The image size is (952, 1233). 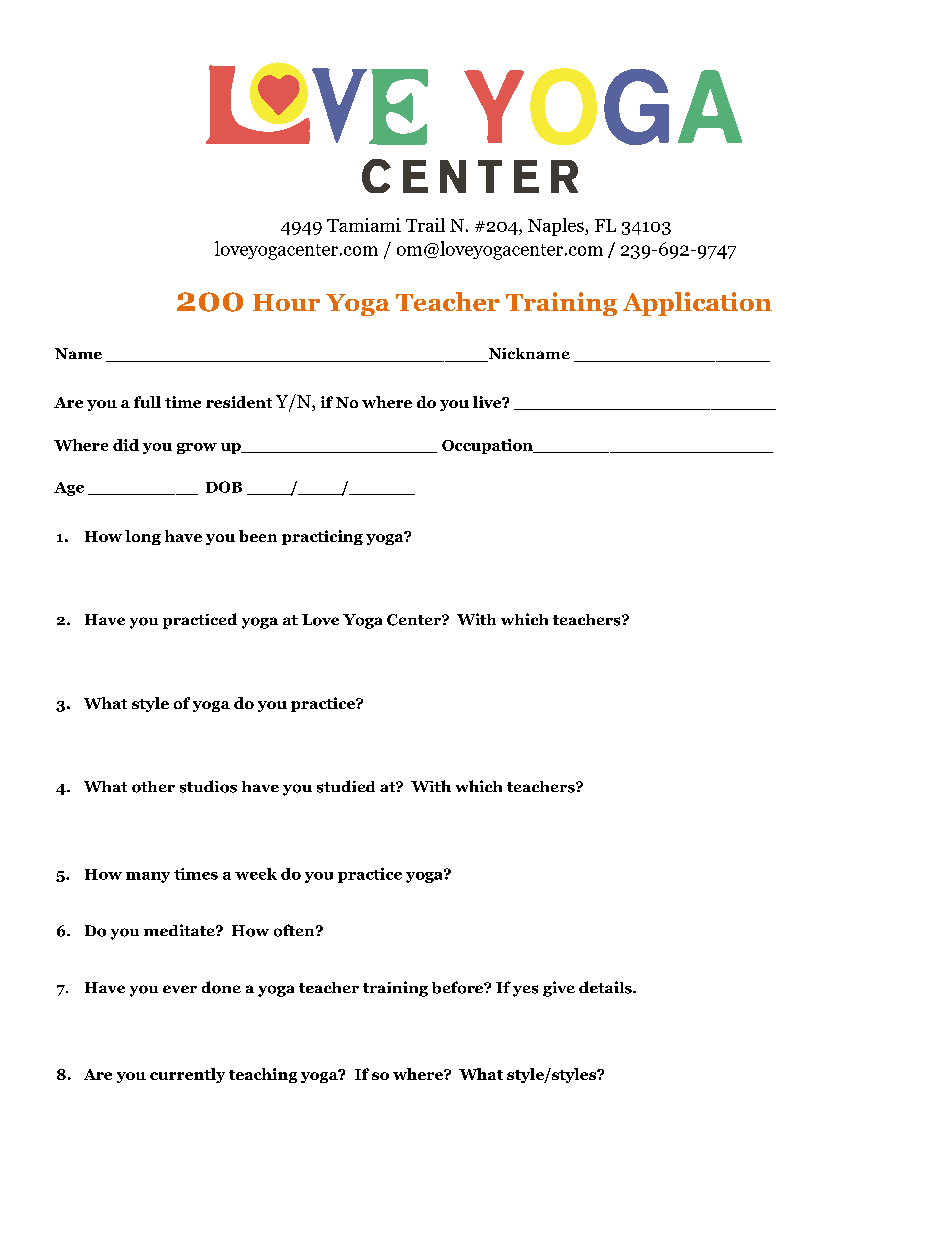 What do you see at coordinates (263, 1075) in the screenshot?
I see `teaching` at bounding box center [263, 1075].
